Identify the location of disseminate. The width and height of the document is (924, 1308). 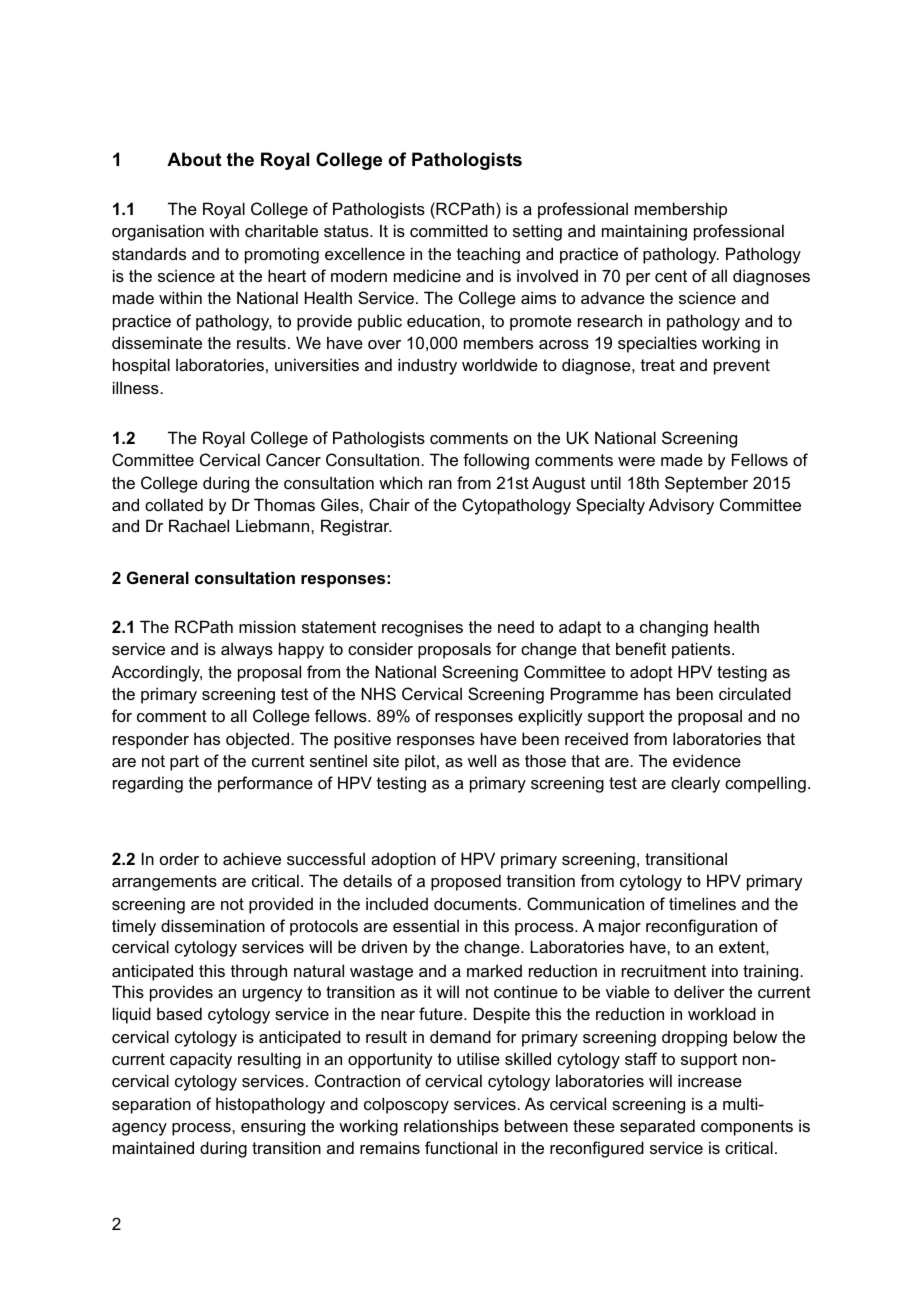
(157, 342).
